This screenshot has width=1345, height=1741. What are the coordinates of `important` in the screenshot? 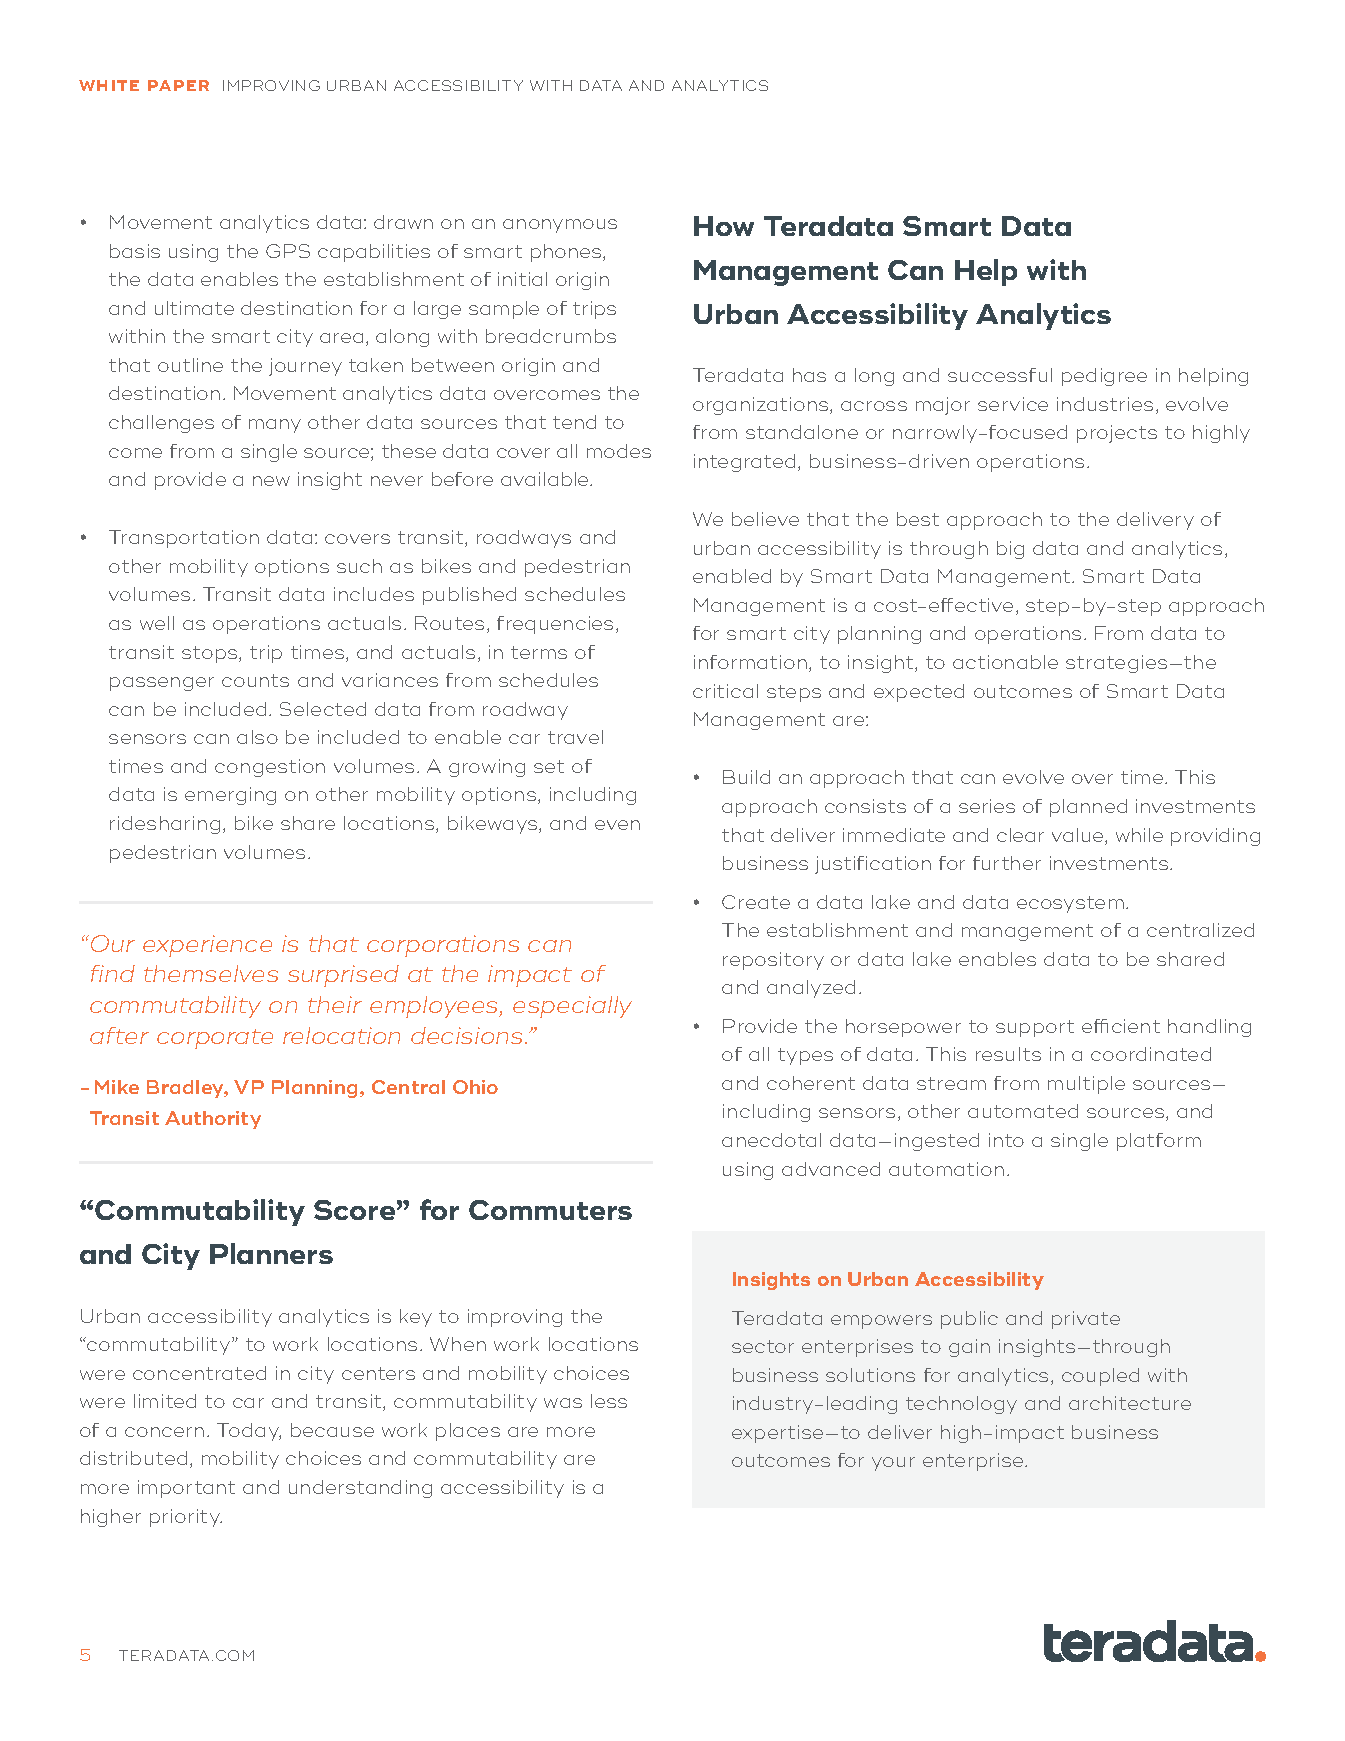 It's located at (186, 1489).
